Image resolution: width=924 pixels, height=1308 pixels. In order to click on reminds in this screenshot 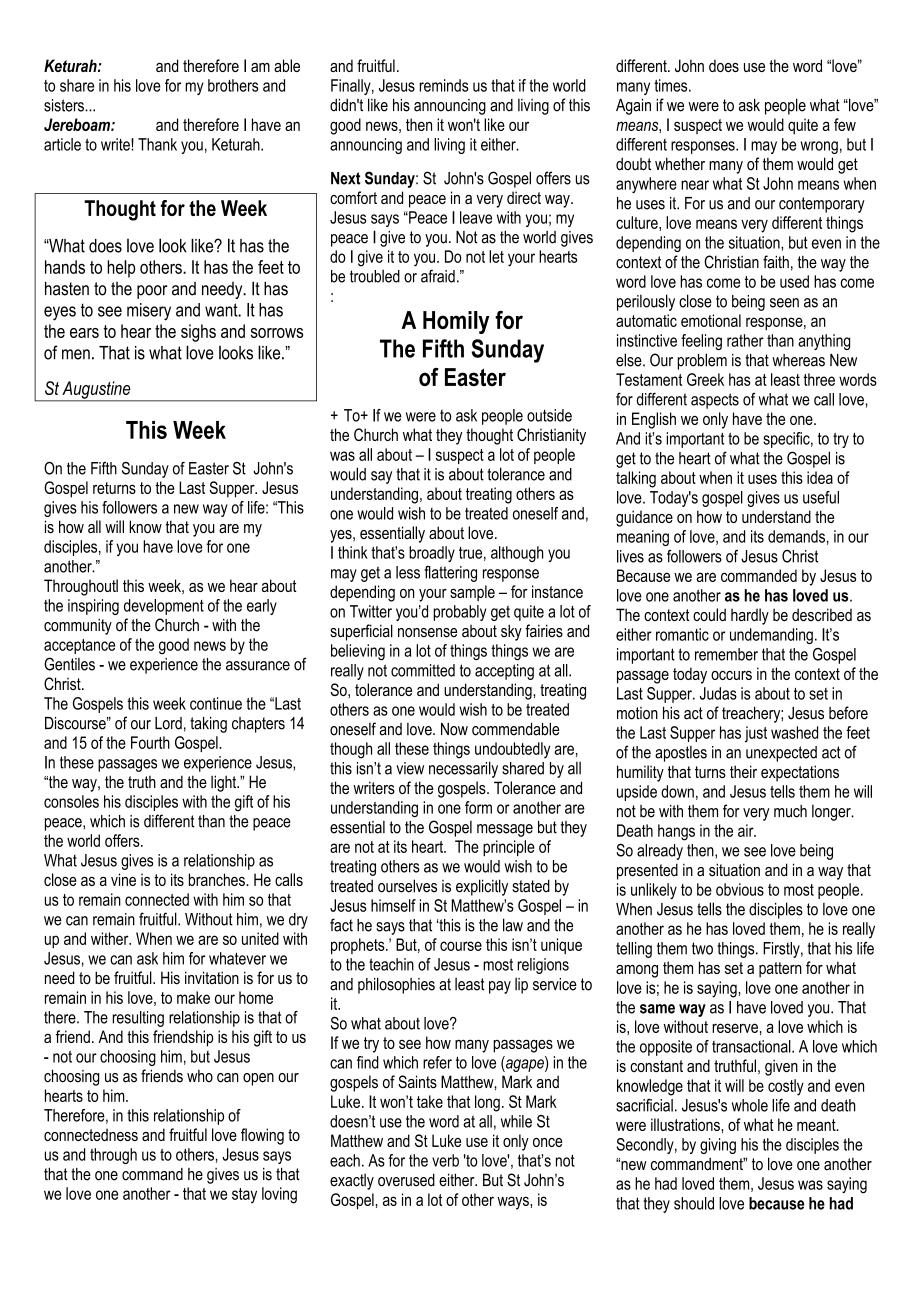, I will do `click(444, 85)`.
